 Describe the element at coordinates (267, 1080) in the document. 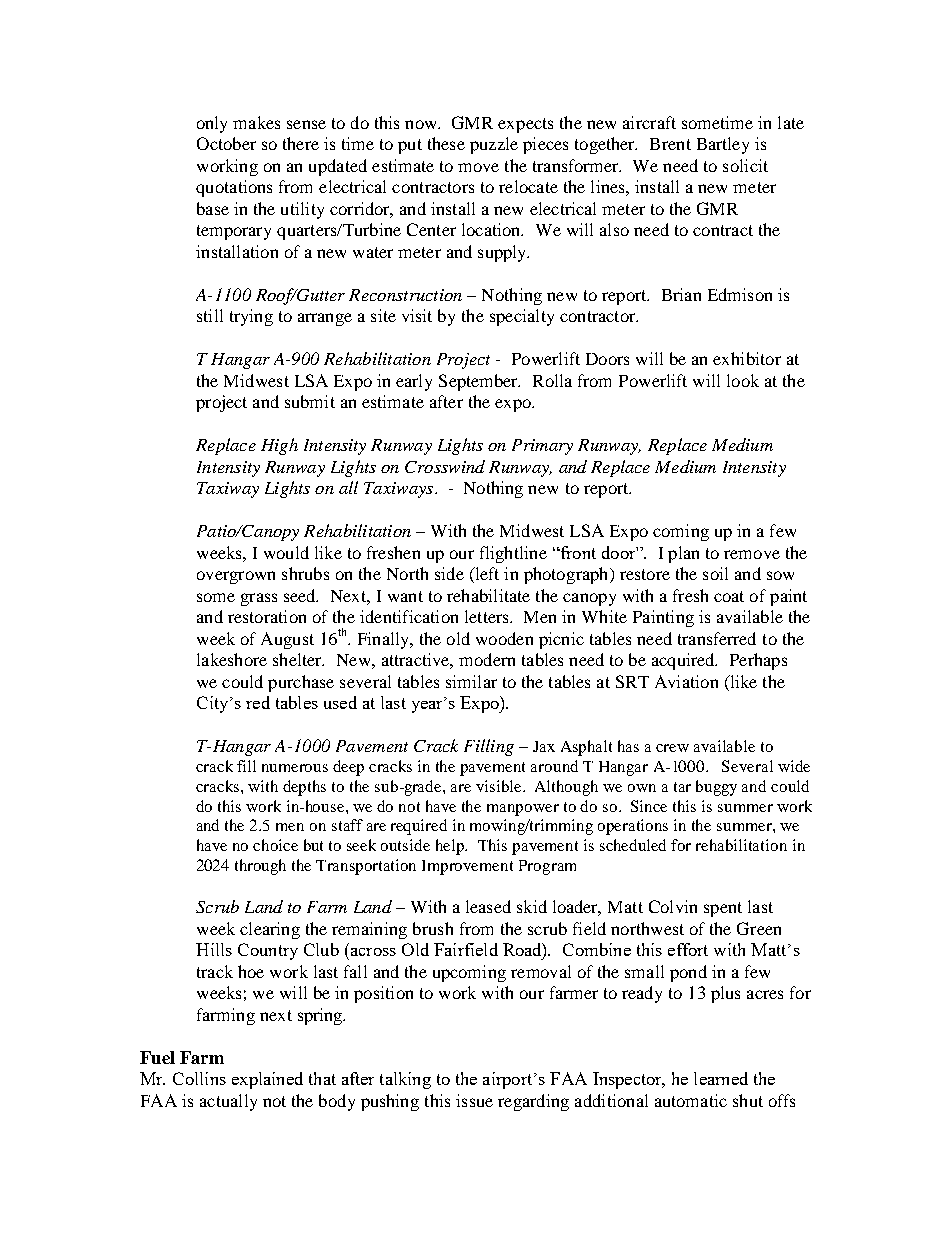

I see `explained` at that location.
